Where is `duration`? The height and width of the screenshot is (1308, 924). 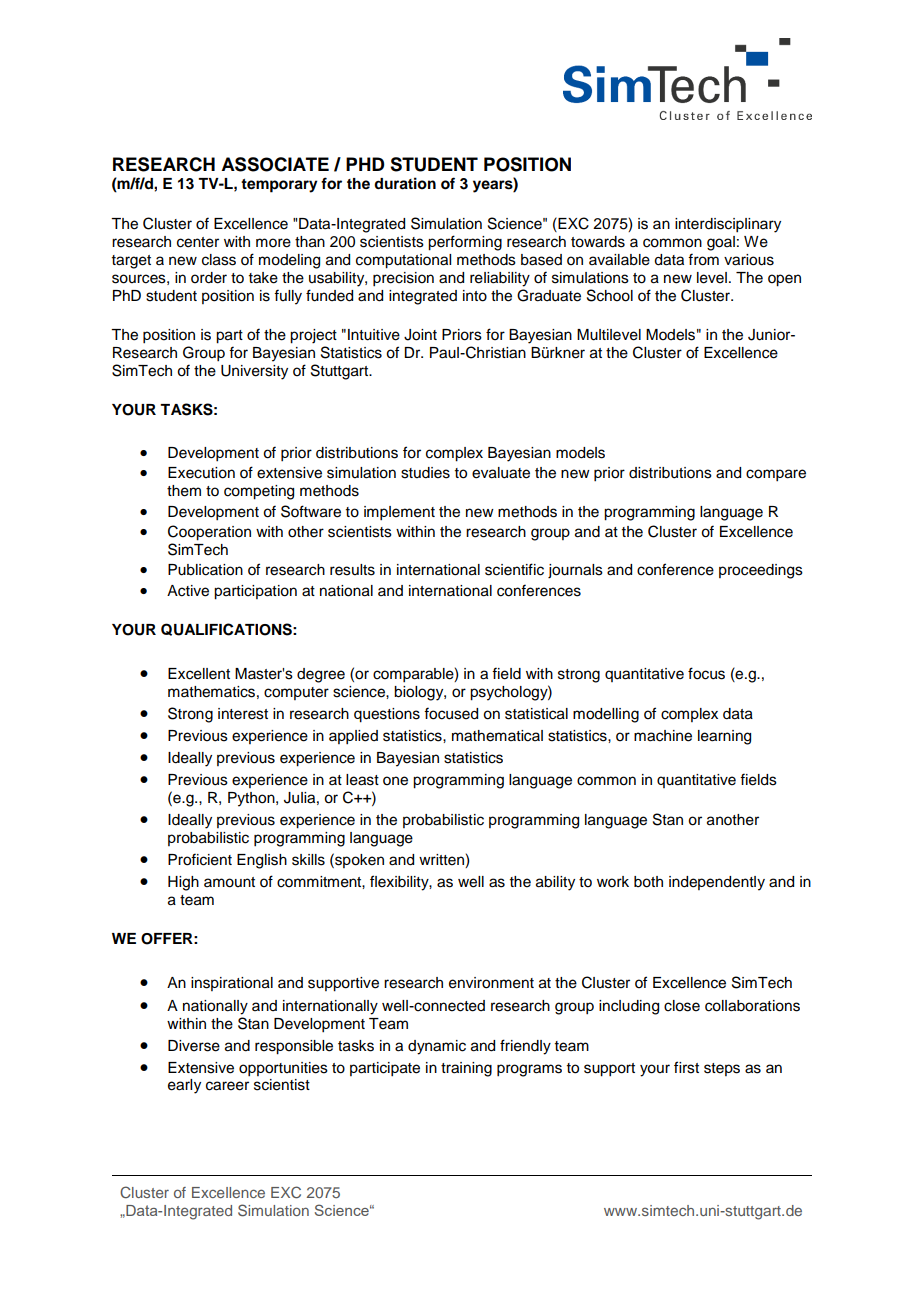
duration is located at coordinates (405, 183).
